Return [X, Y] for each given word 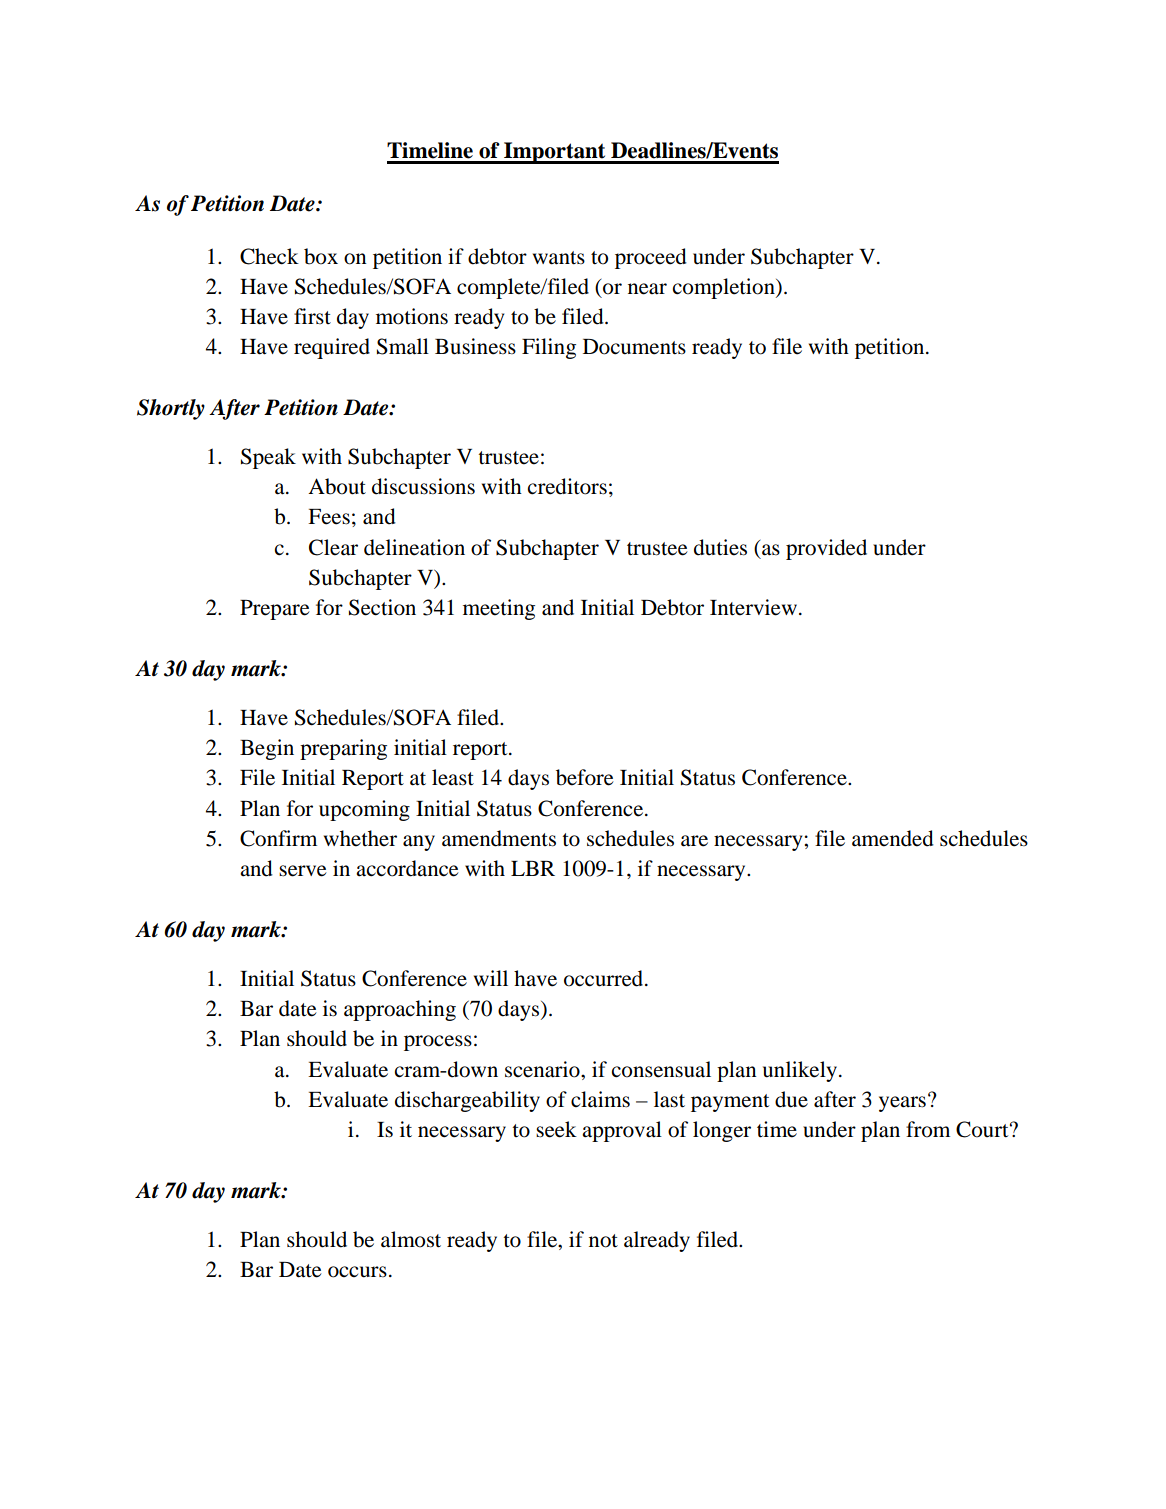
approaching [400, 1010]
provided [826, 549]
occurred [605, 978]
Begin [267, 749]
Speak [268, 458]
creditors [567, 486]
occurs [357, 1272]
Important [555, 153]
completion [725, 288]
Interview [753, 607]
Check [269, 256]
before [585, 777]
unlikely [800, 1071]
